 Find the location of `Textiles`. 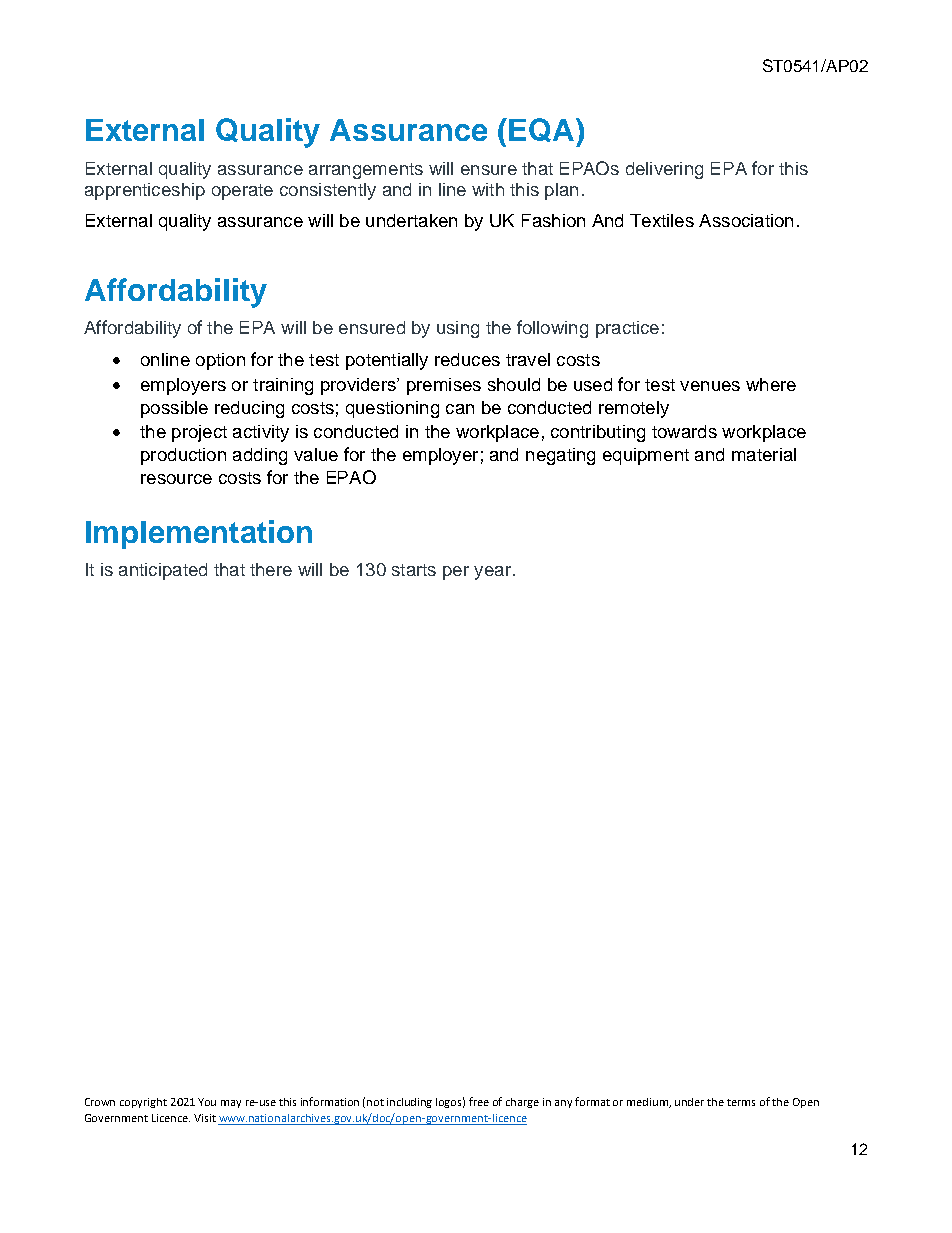

Textiles is located at coordinates (662, 220).
